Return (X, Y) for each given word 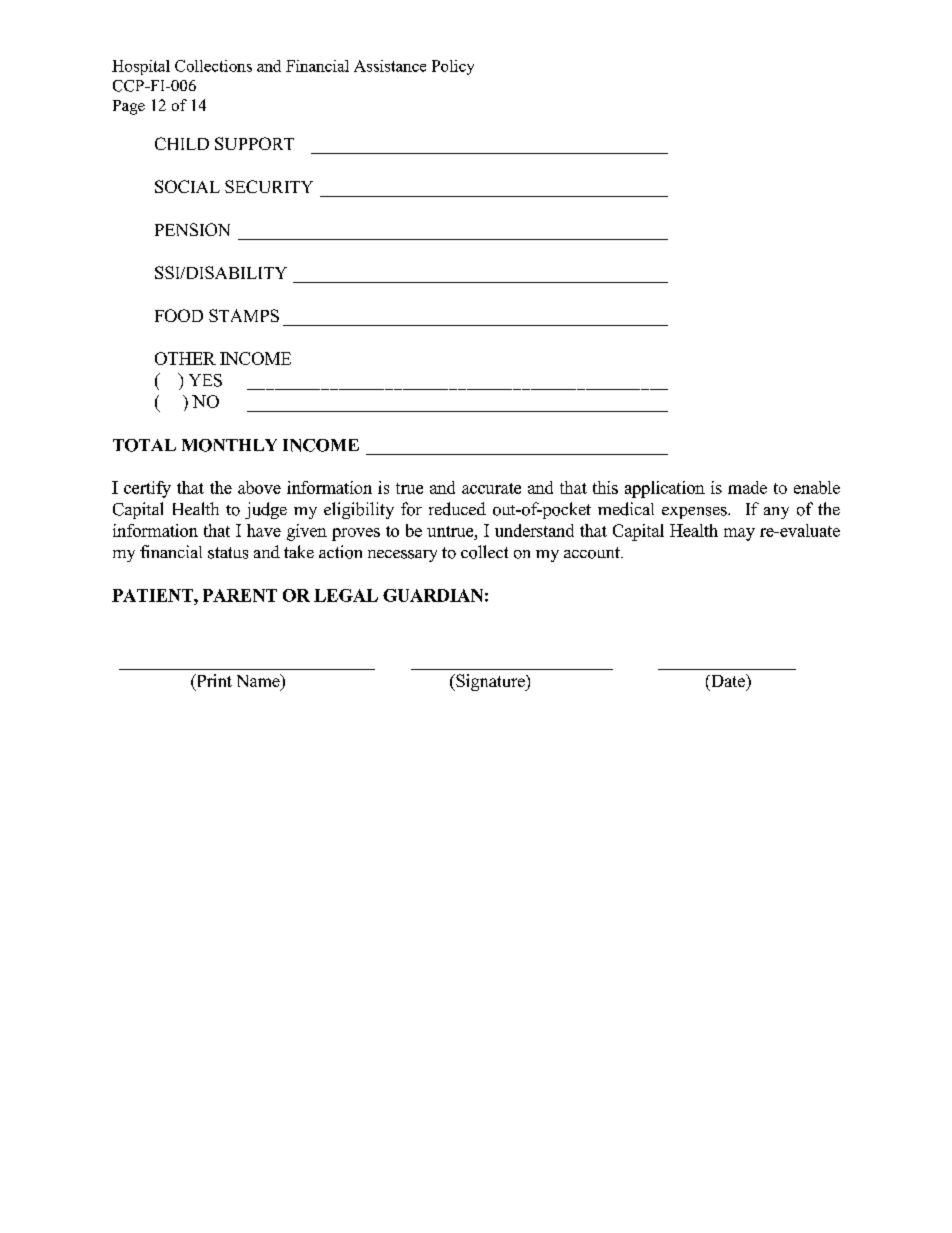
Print (213, 682)
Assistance (390, 66)
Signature (490, 682)
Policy (453, 67)
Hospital (141, 67)
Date (728, 680)
